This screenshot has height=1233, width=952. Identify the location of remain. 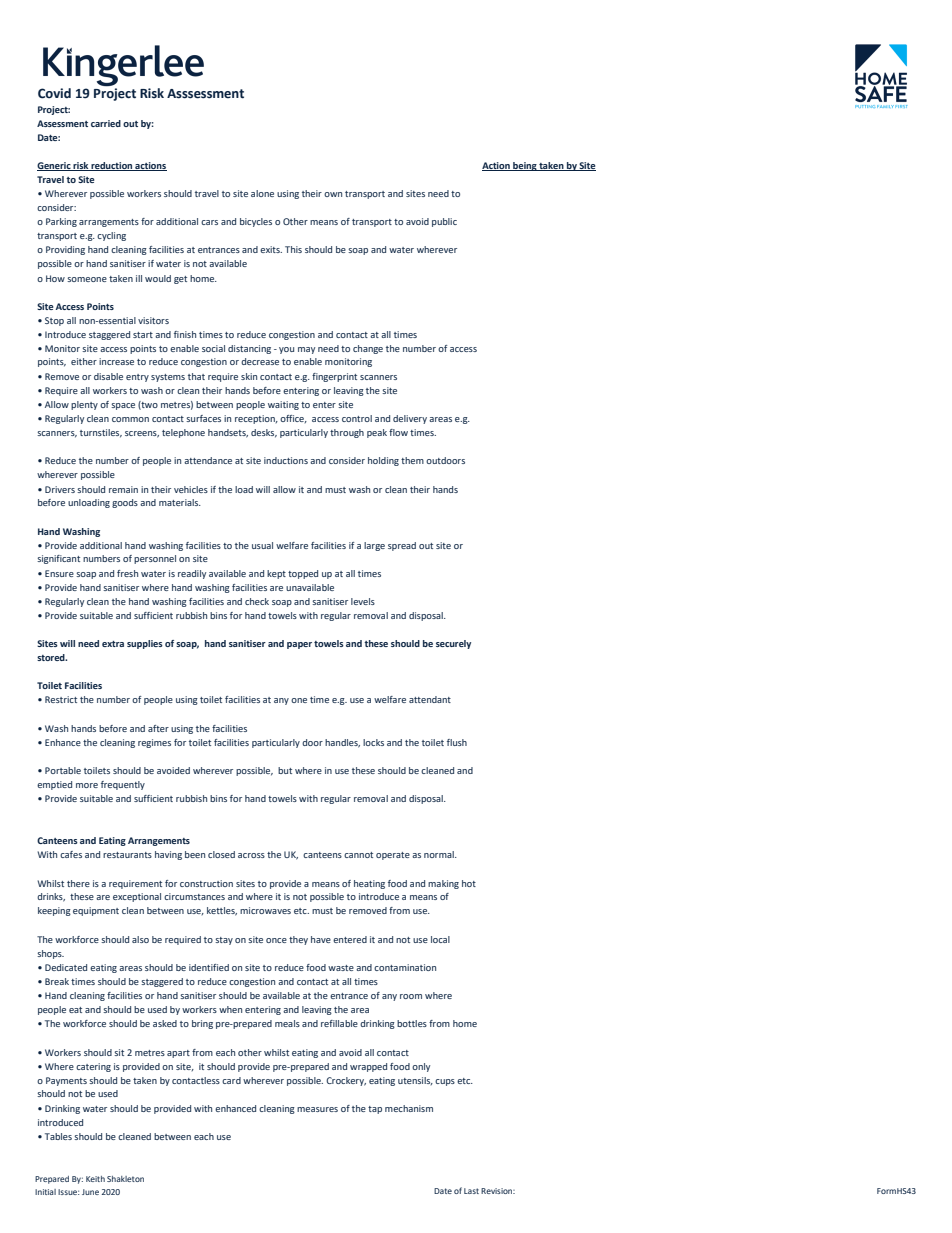
(123, 489).
